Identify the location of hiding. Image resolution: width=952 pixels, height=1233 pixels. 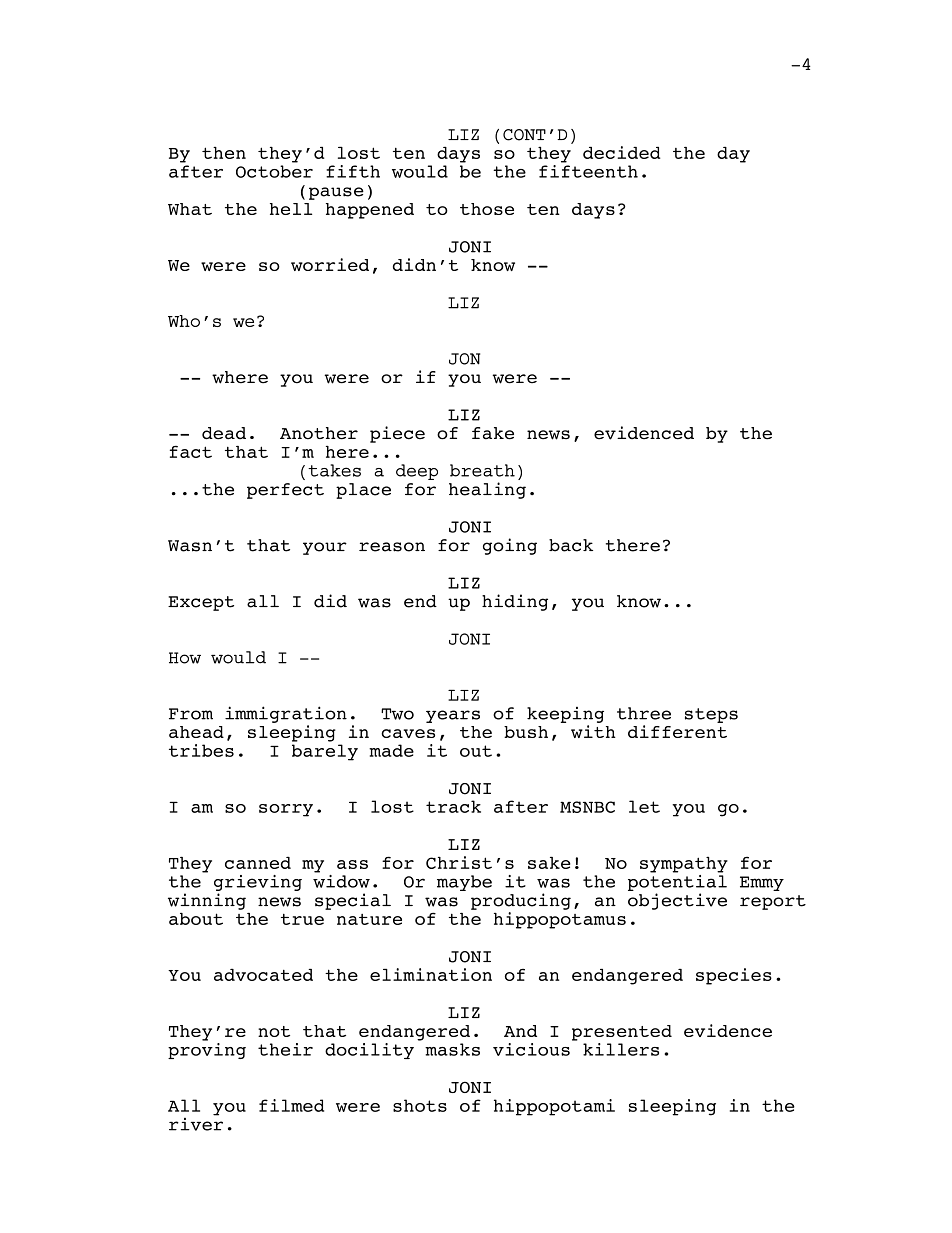
(515, 602).
